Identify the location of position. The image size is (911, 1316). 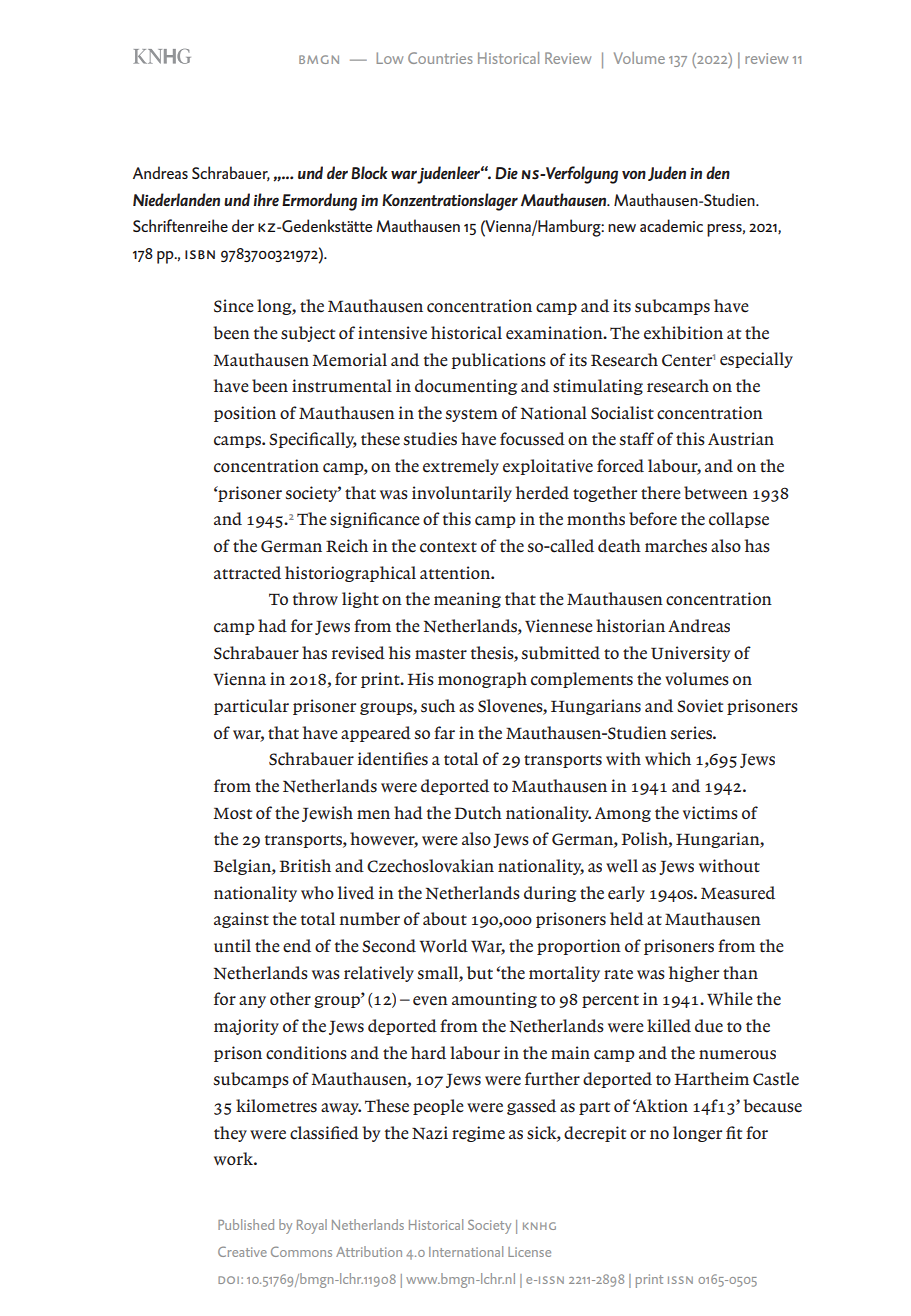
(245, 414).
